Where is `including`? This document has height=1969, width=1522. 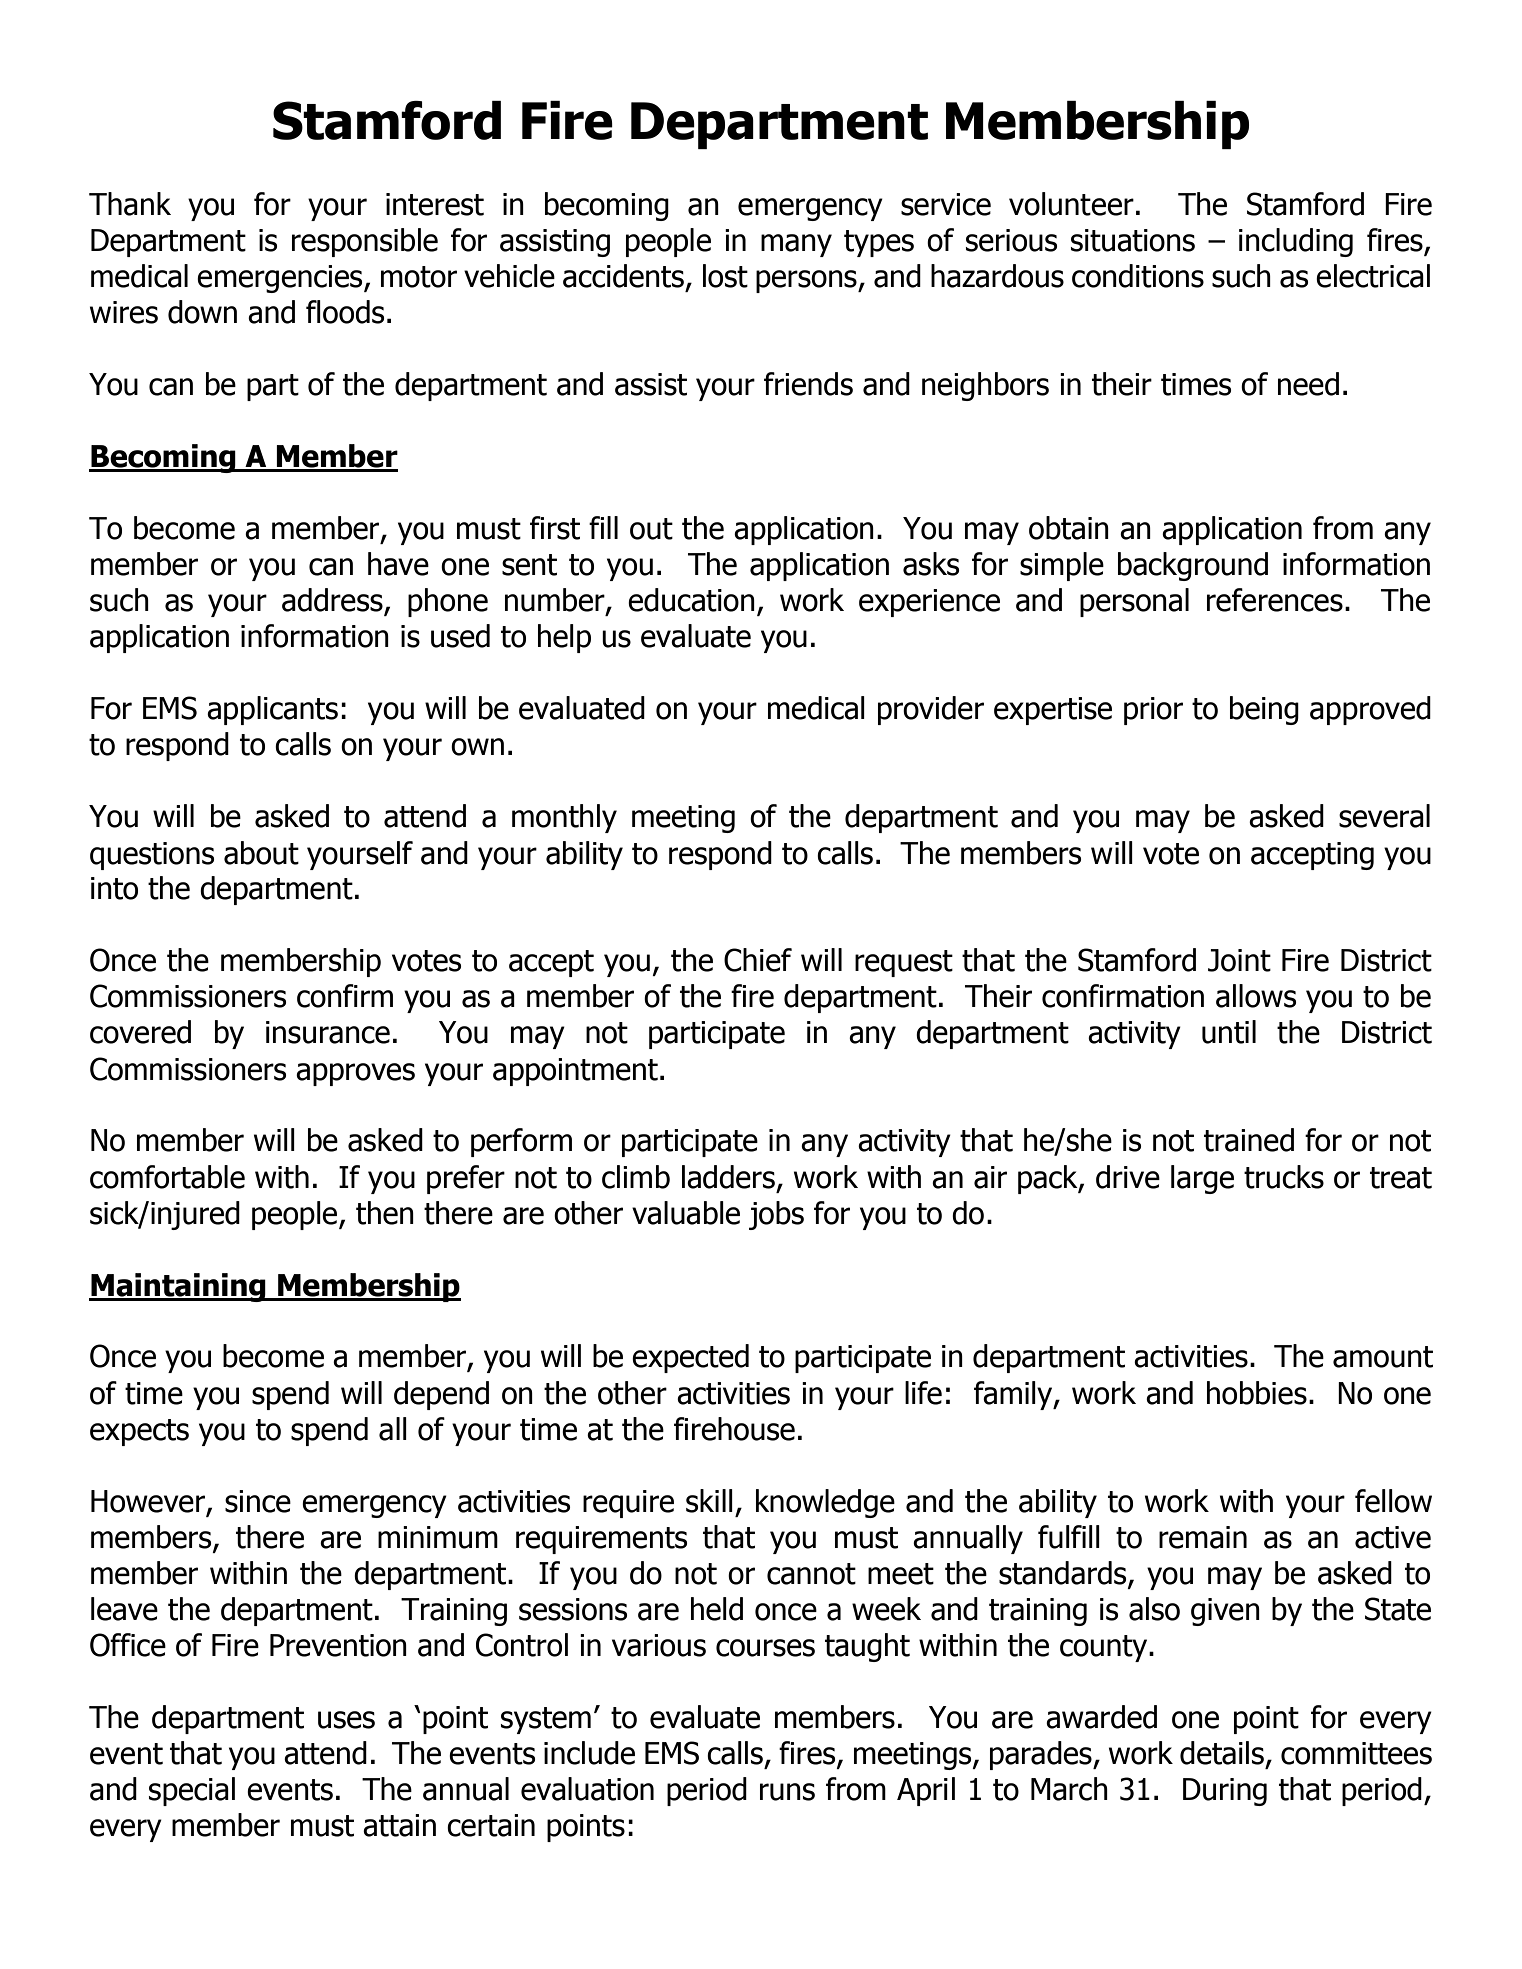 including is located at coordinates (1296, 242).
